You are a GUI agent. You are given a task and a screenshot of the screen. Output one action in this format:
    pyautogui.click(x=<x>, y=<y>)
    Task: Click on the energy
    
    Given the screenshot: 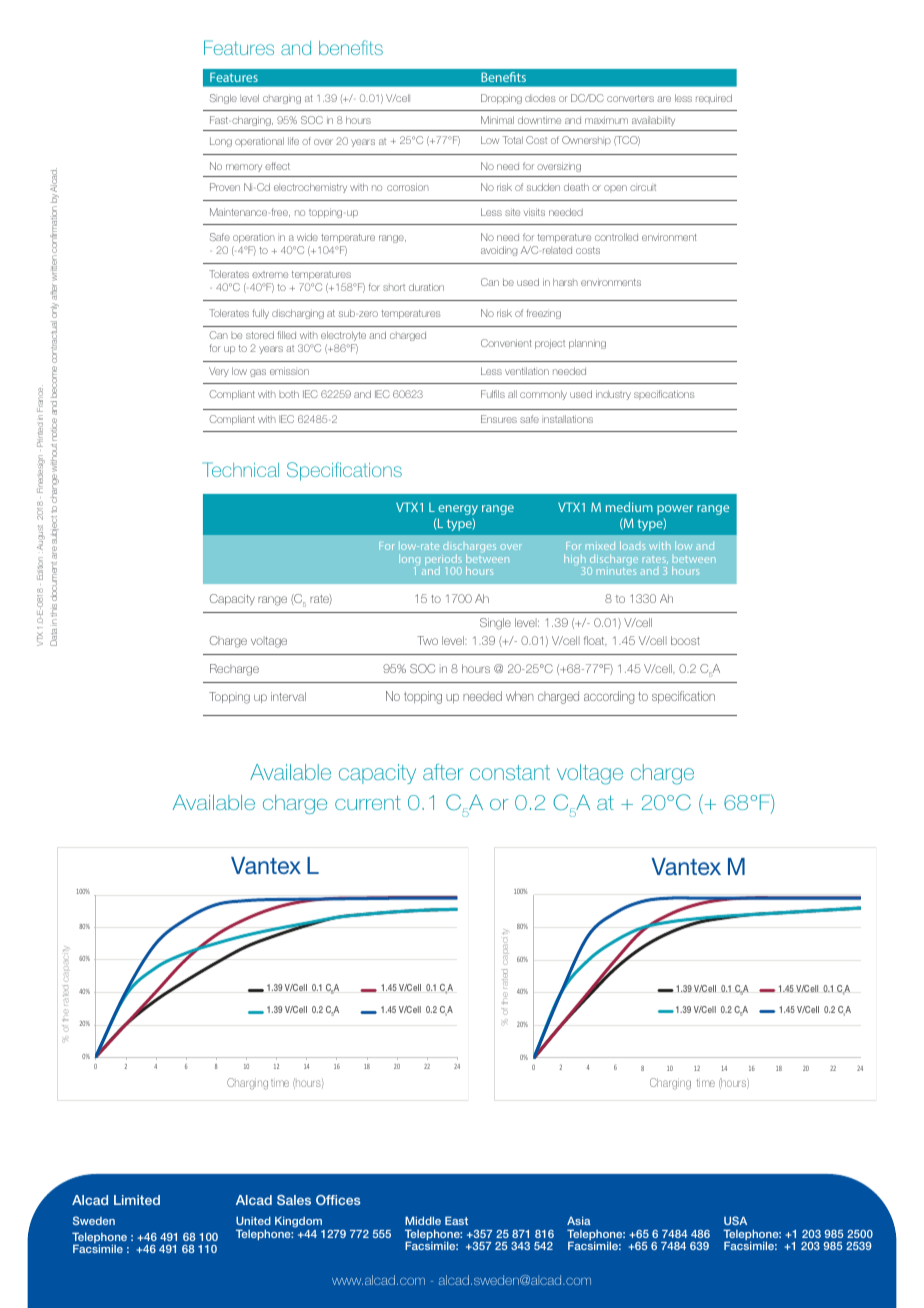 What is the action you would take?
    pyautogui.click(x=458, y=510)
